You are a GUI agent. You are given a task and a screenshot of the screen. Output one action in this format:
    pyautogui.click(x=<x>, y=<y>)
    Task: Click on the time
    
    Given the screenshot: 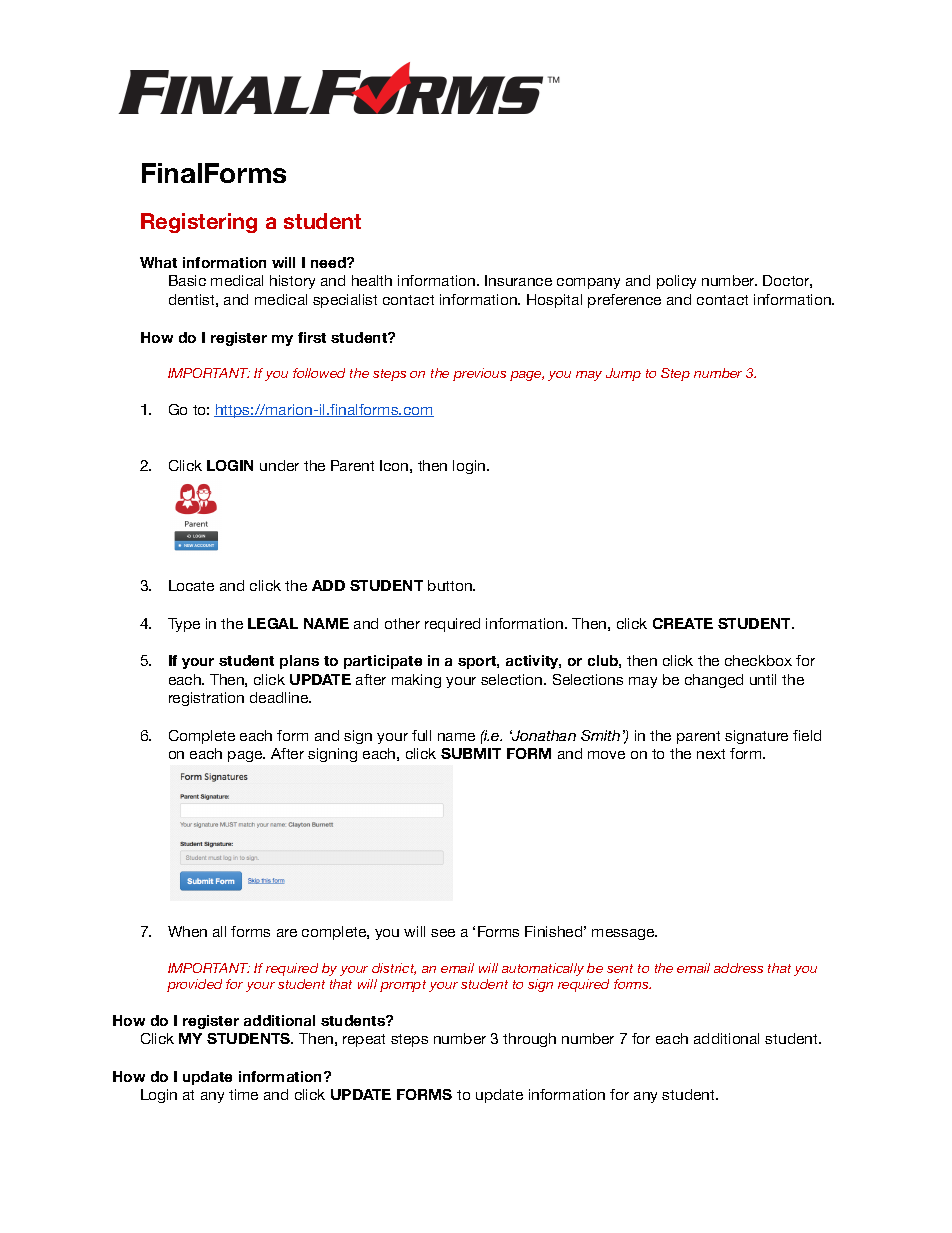 What is the action you would take?
    pyautogui.click(x=243, y=1094)
